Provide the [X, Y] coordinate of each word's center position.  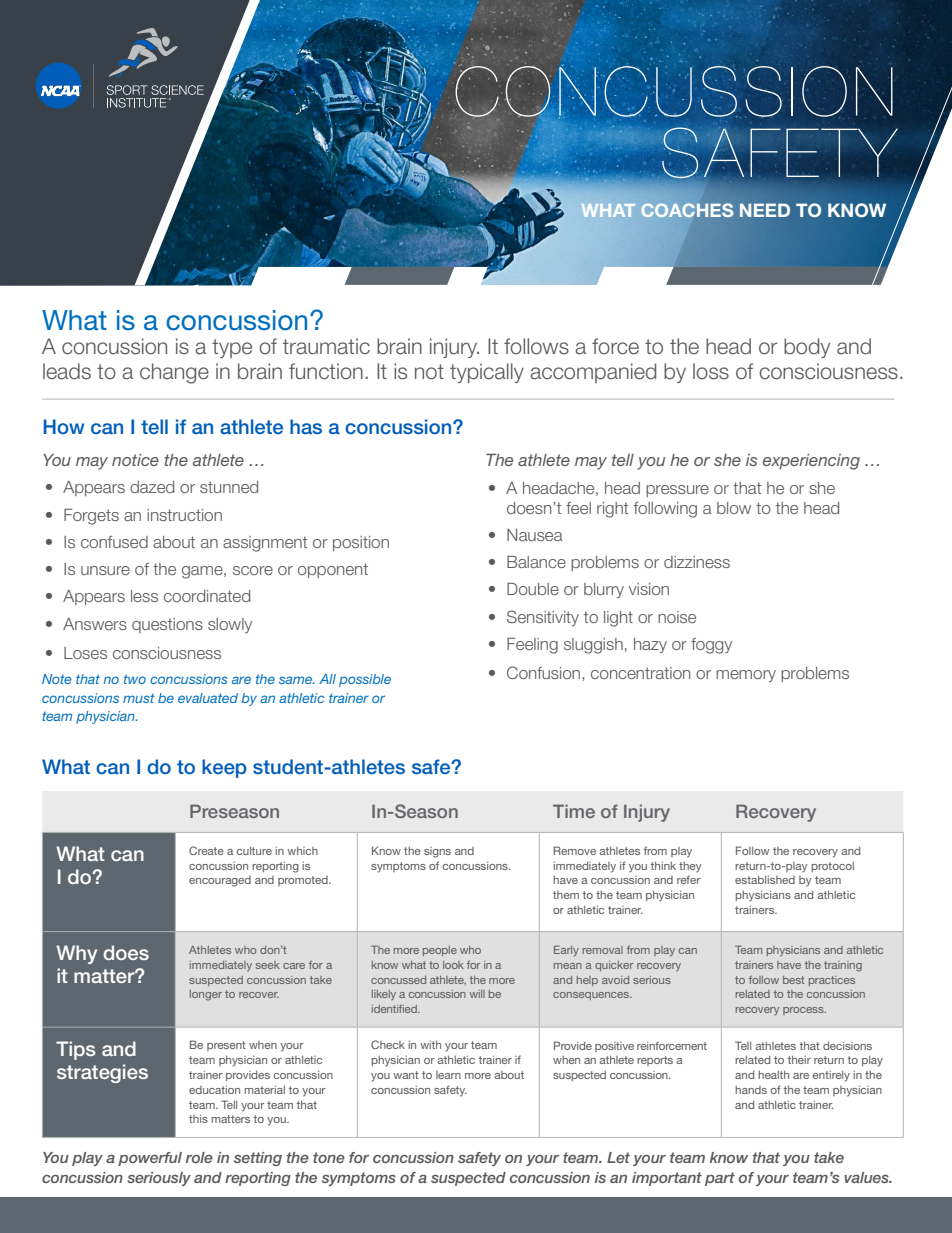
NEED [765, 210]
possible [365, 680]
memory [746, 676]
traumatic [326, 346]
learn [448, 1075]
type [232, 348]
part [720, 1179]
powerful [150, 1159]
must [139, 698]
